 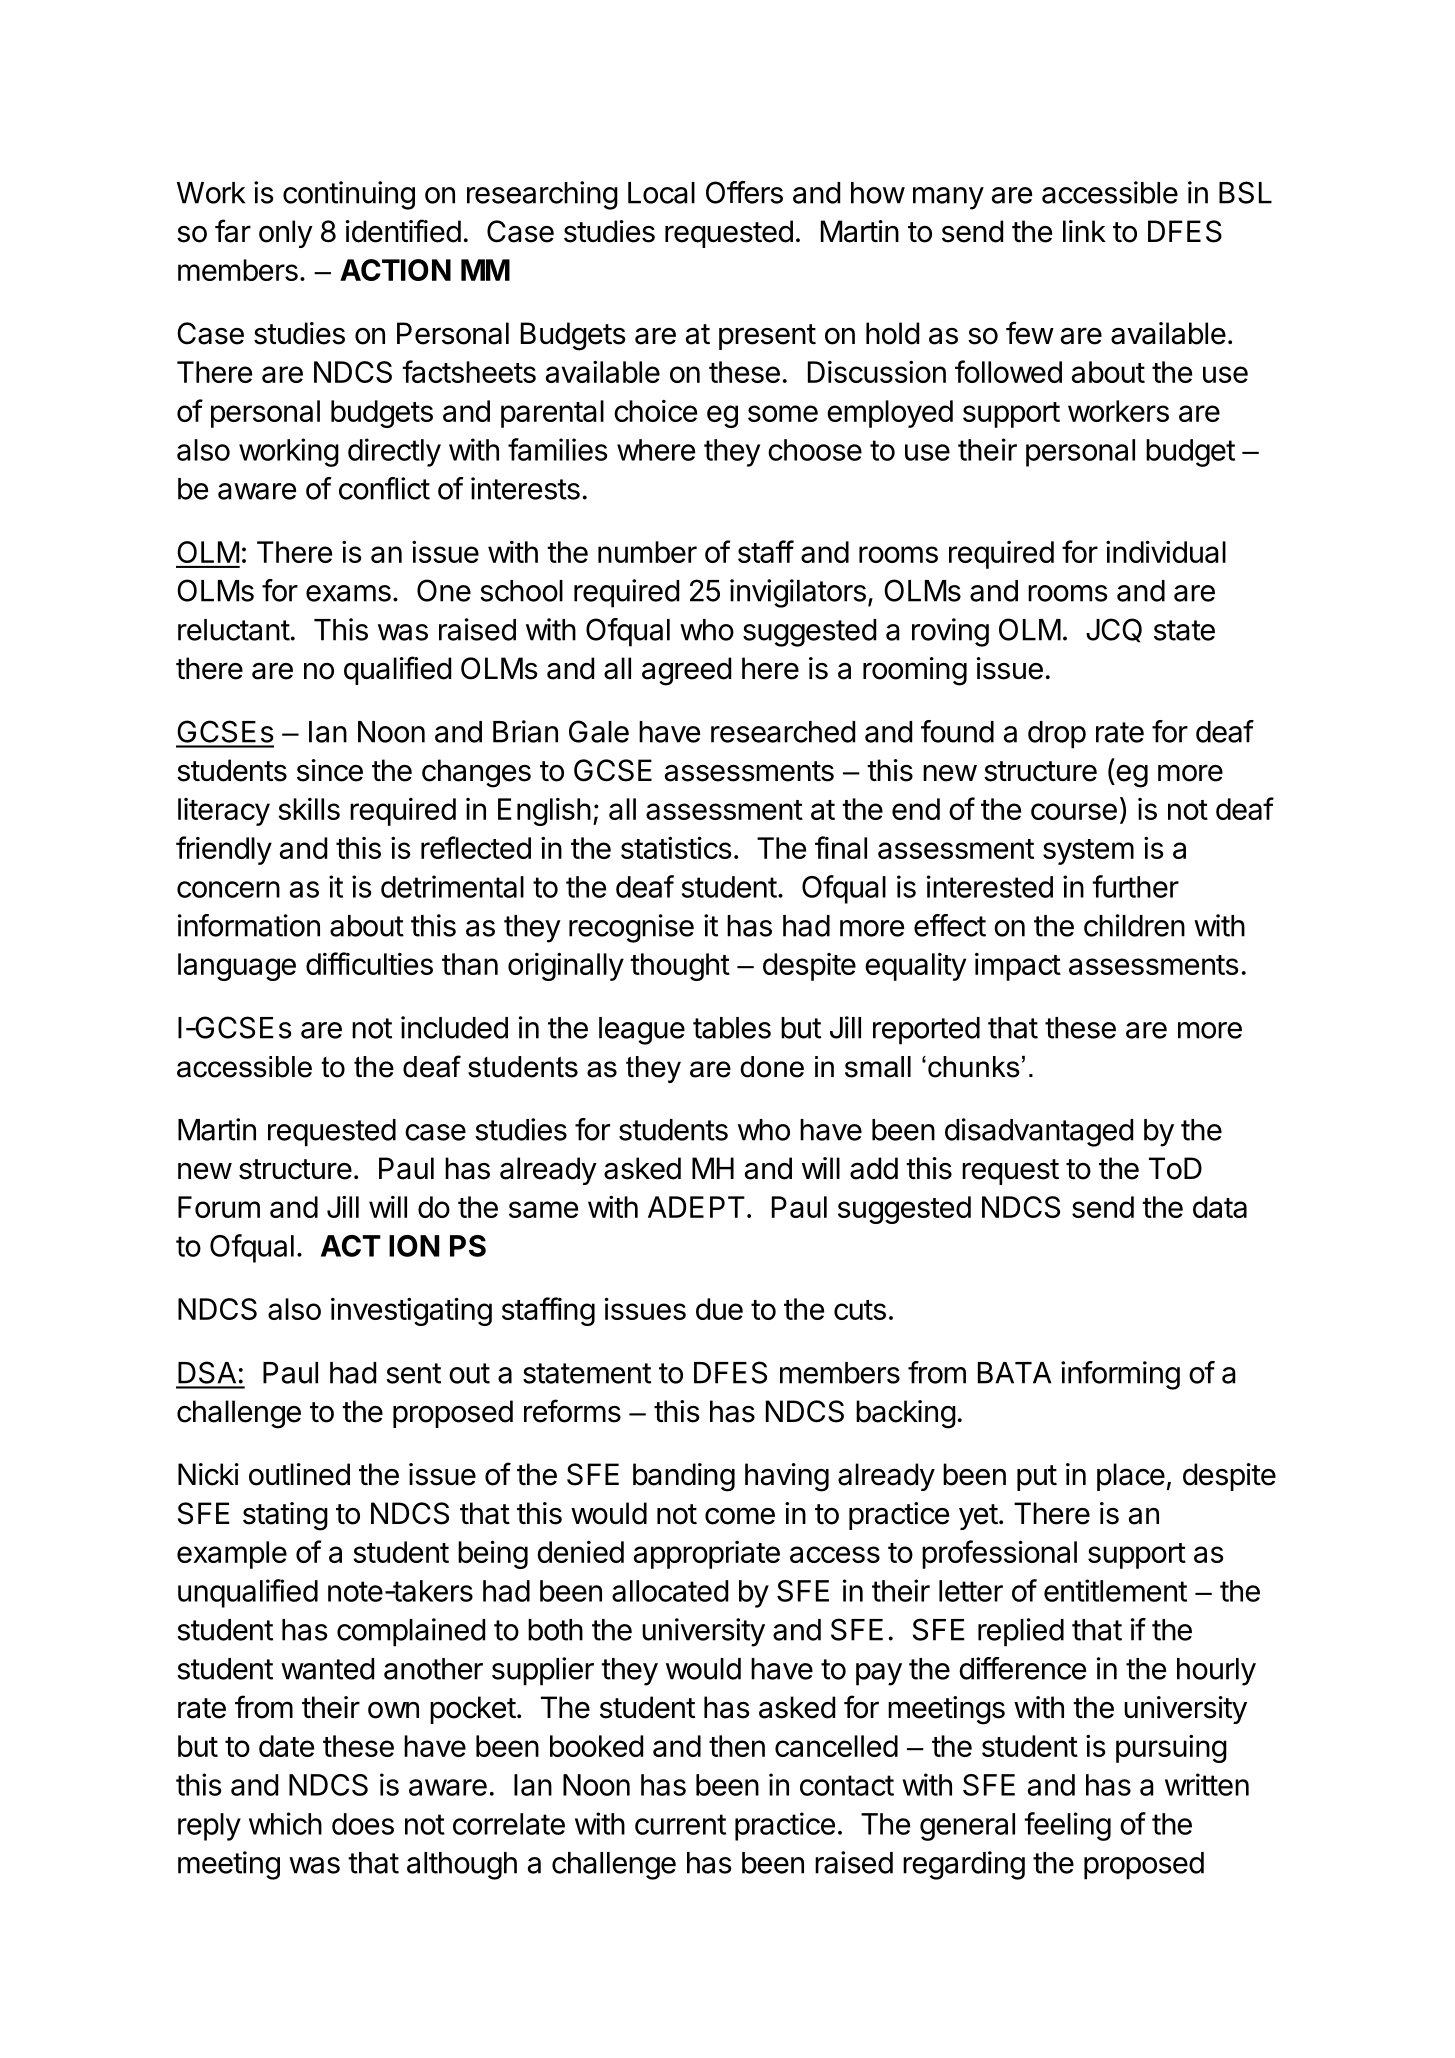 What do you see at coordinates (1084, 231) in the screenshot?
I see `link` at bounding box center [1084, 231].
